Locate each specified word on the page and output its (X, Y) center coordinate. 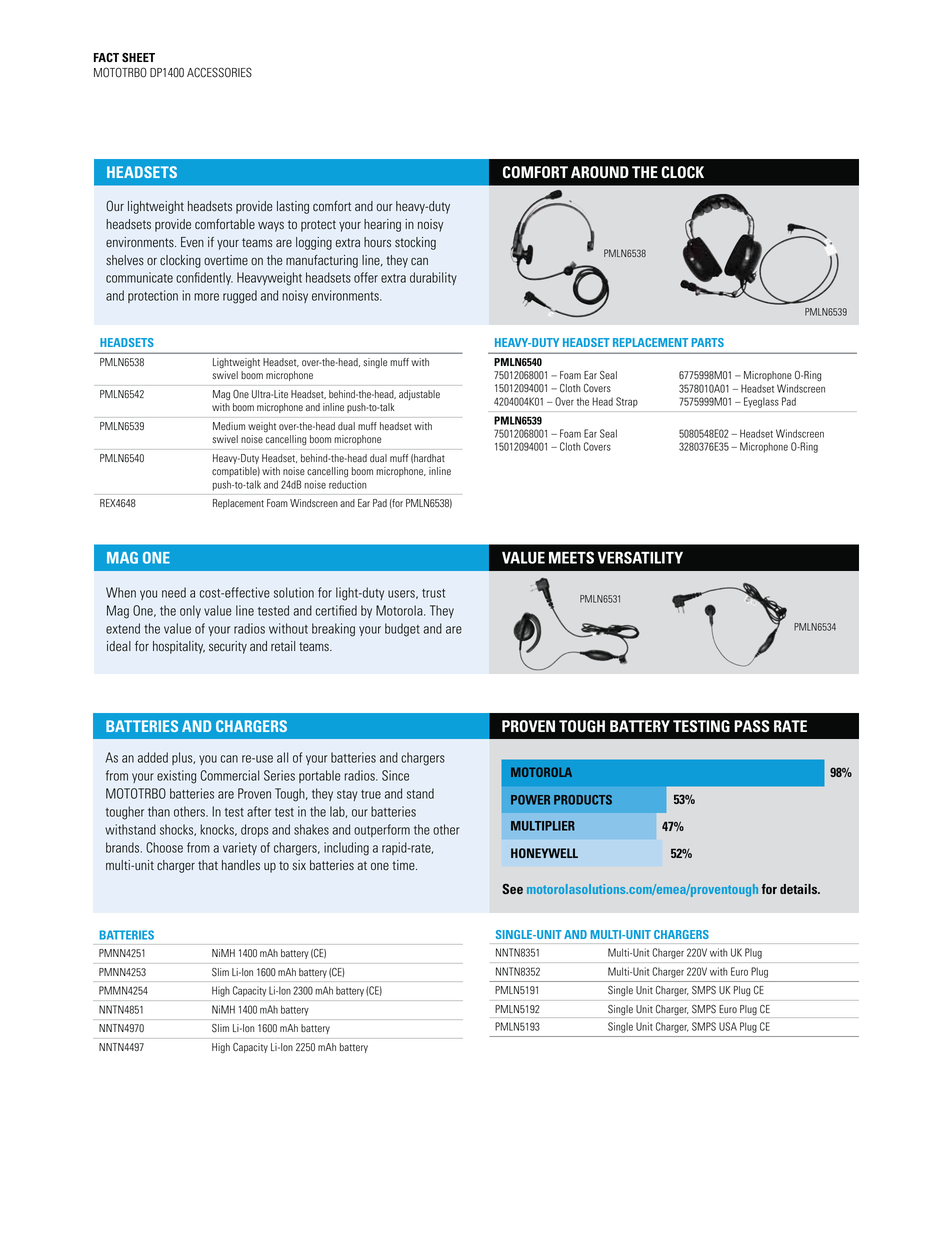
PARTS (708, 342)
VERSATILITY (640, 557)
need (174, 592)
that (208, 865)
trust (433, 593)
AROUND (600, 172)
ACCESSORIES (219, 72)
